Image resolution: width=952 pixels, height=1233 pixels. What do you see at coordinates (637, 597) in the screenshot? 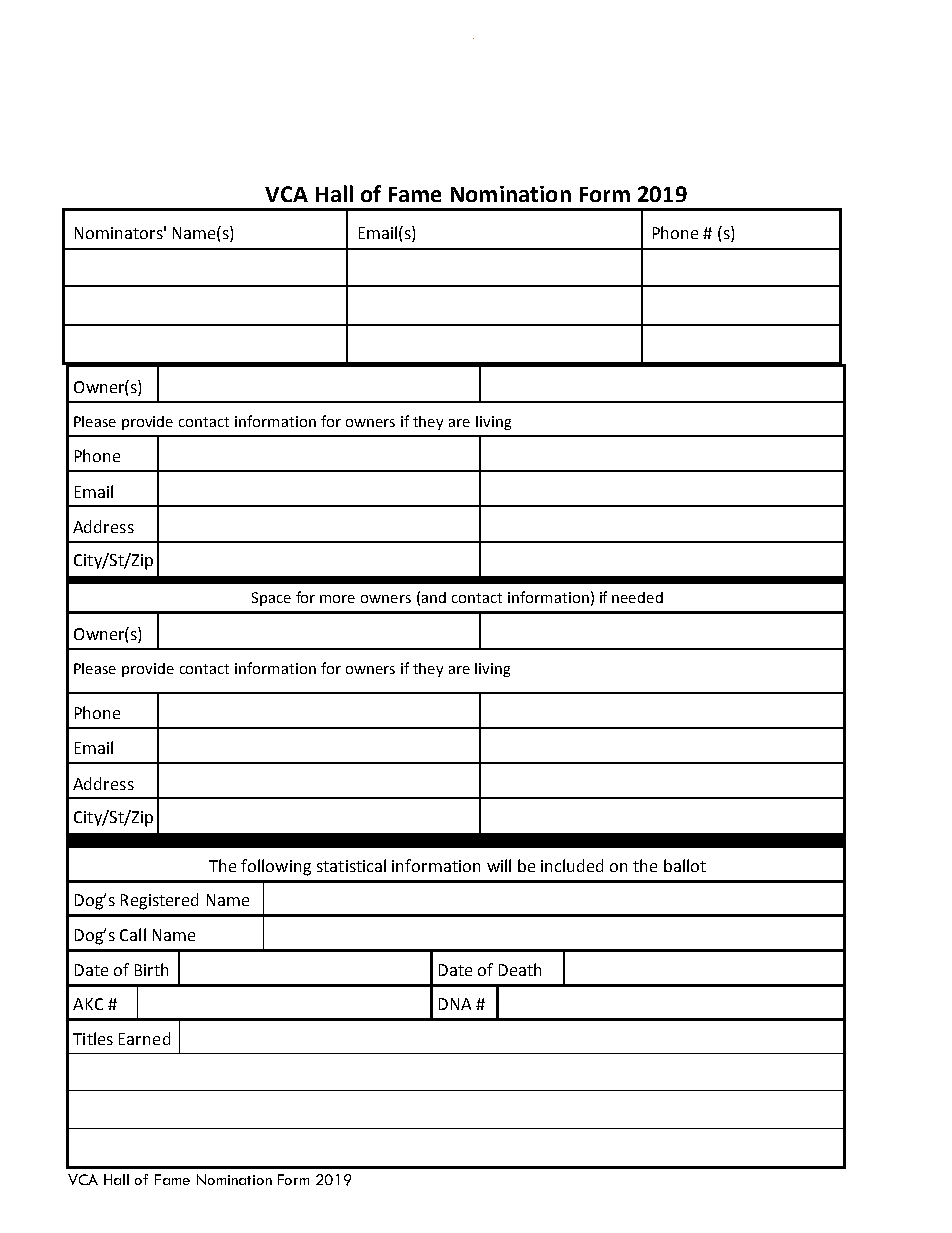
I see `needed` at bounding box center [637, 597].
